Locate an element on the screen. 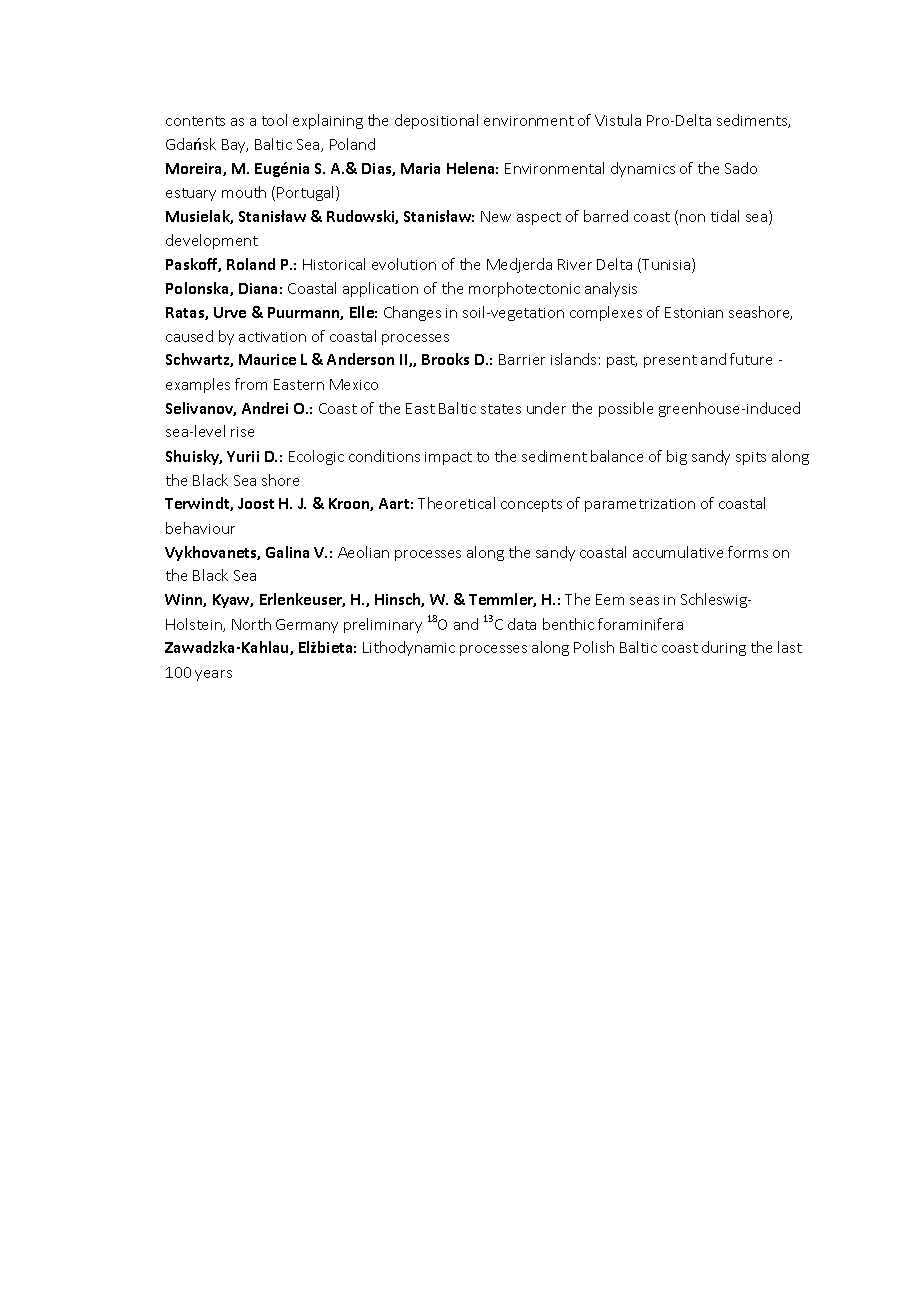 This screenshot has width=924, height=1308. Sado is located at coordinates (741, 168).
